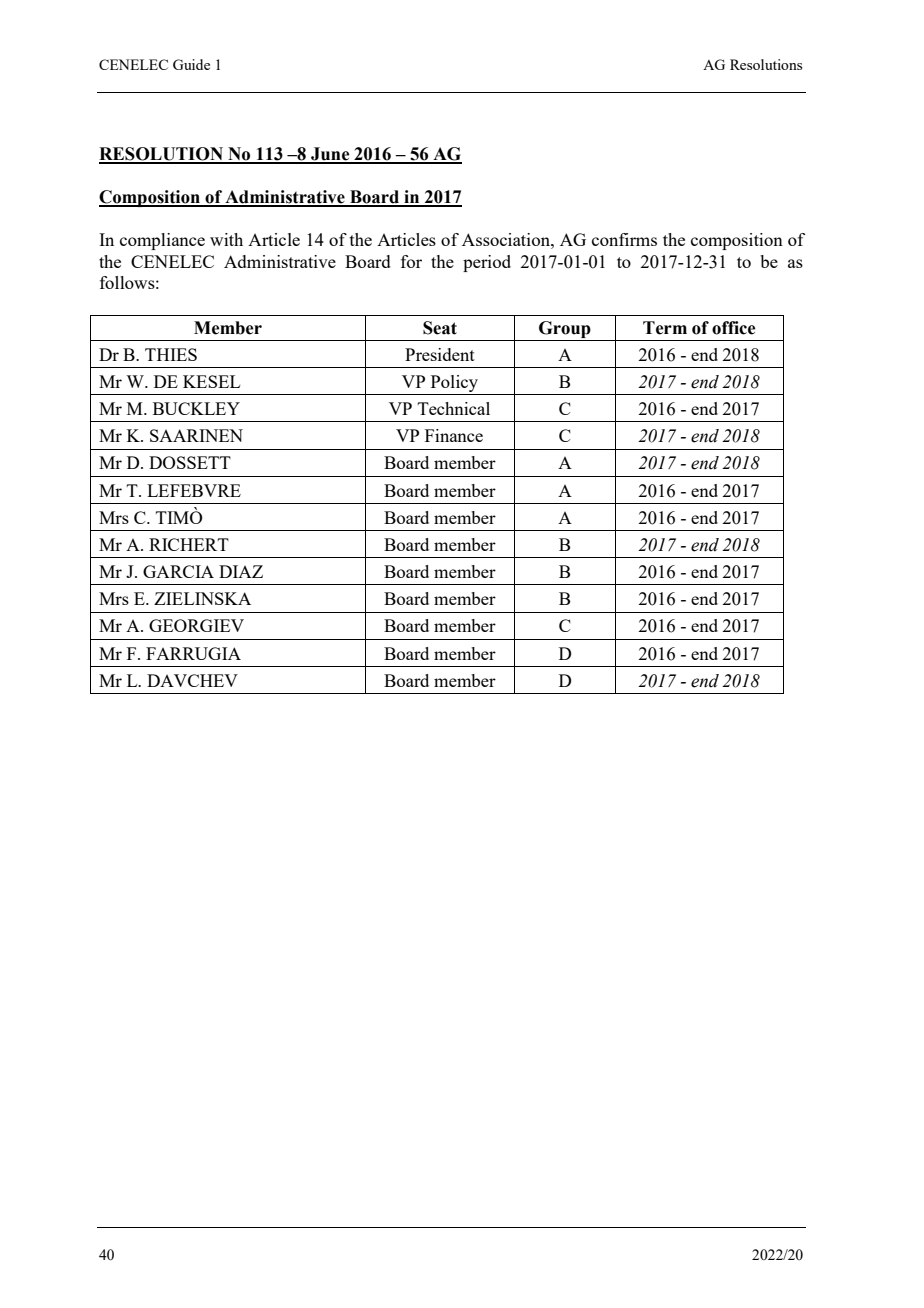  I want to click on BUCKLEY, so click(196, 408).
